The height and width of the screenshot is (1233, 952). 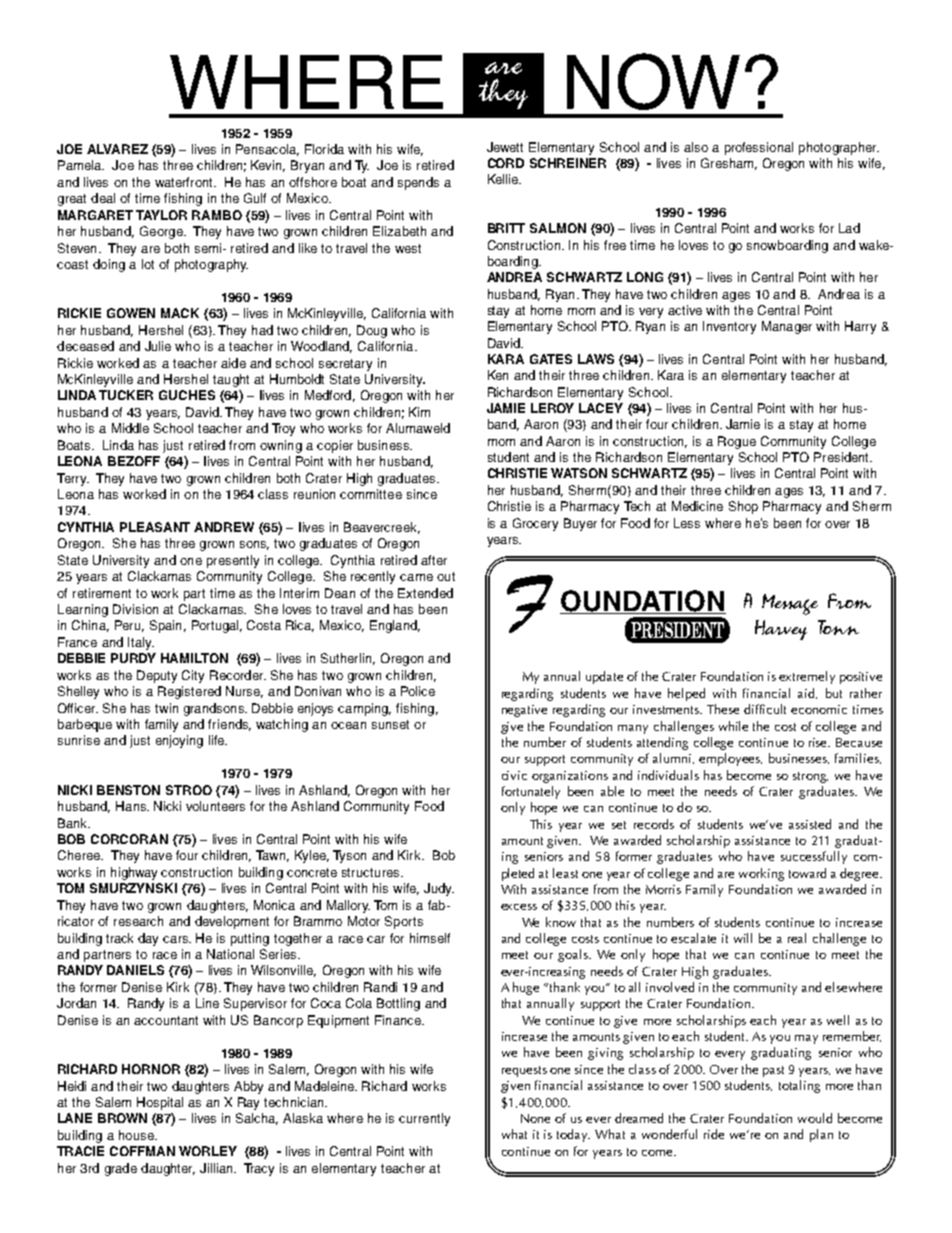 I want to click on professional, so click(x=759, y=148).
